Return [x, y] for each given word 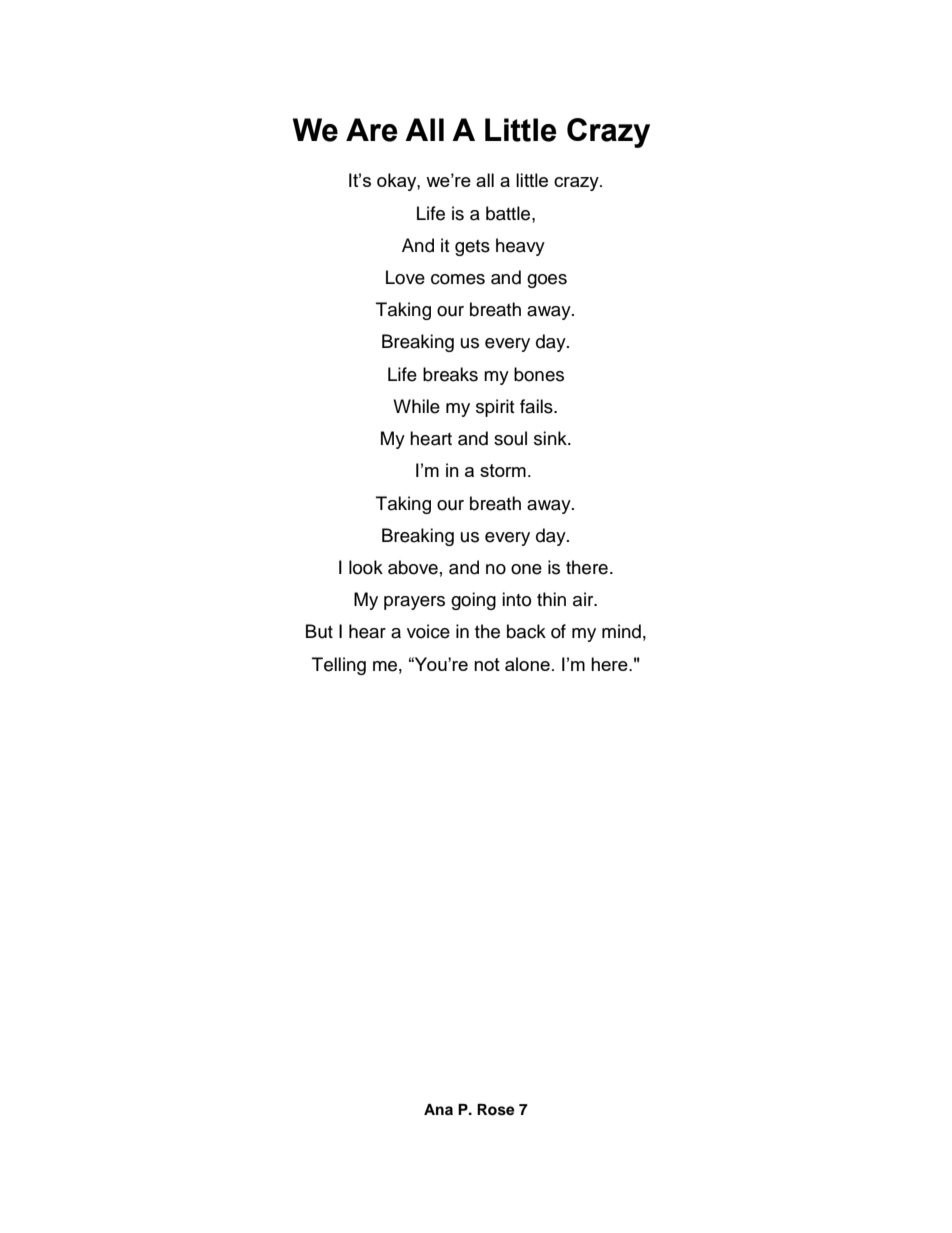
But [319, 631]
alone [527, 664]
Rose [496, 1110]
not [487, 664]
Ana [438, 1109]
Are [372, 130]
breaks [450, 374]
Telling [339, 666]
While [416, 406]
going [473, 601]
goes [547, 281]
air [584, 599]
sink [551, 438]
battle [509, 213]
